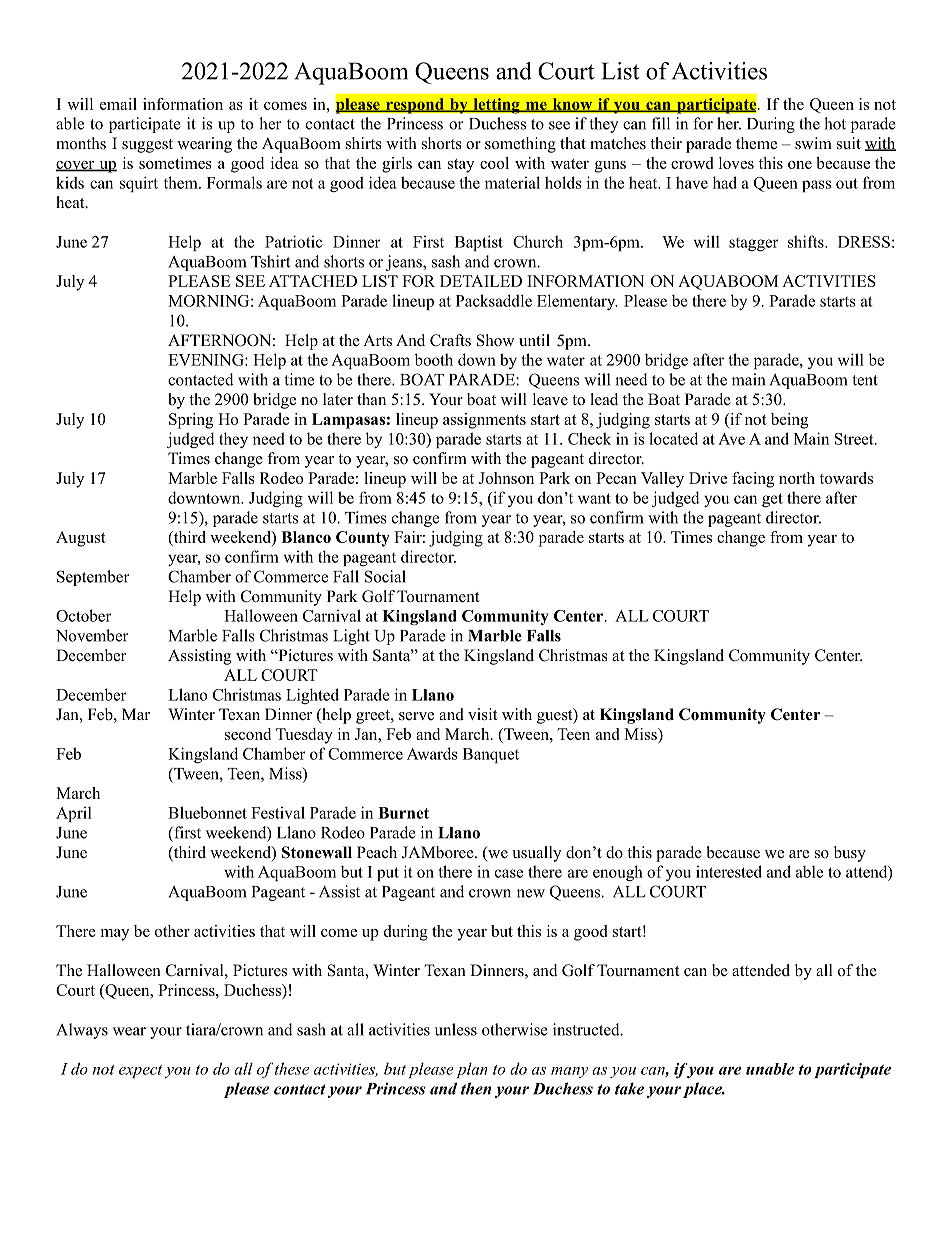 The image size is (952, 1233). Describe the element at coordinates (74, 814) in the screenshot. I see `April` at that location.
